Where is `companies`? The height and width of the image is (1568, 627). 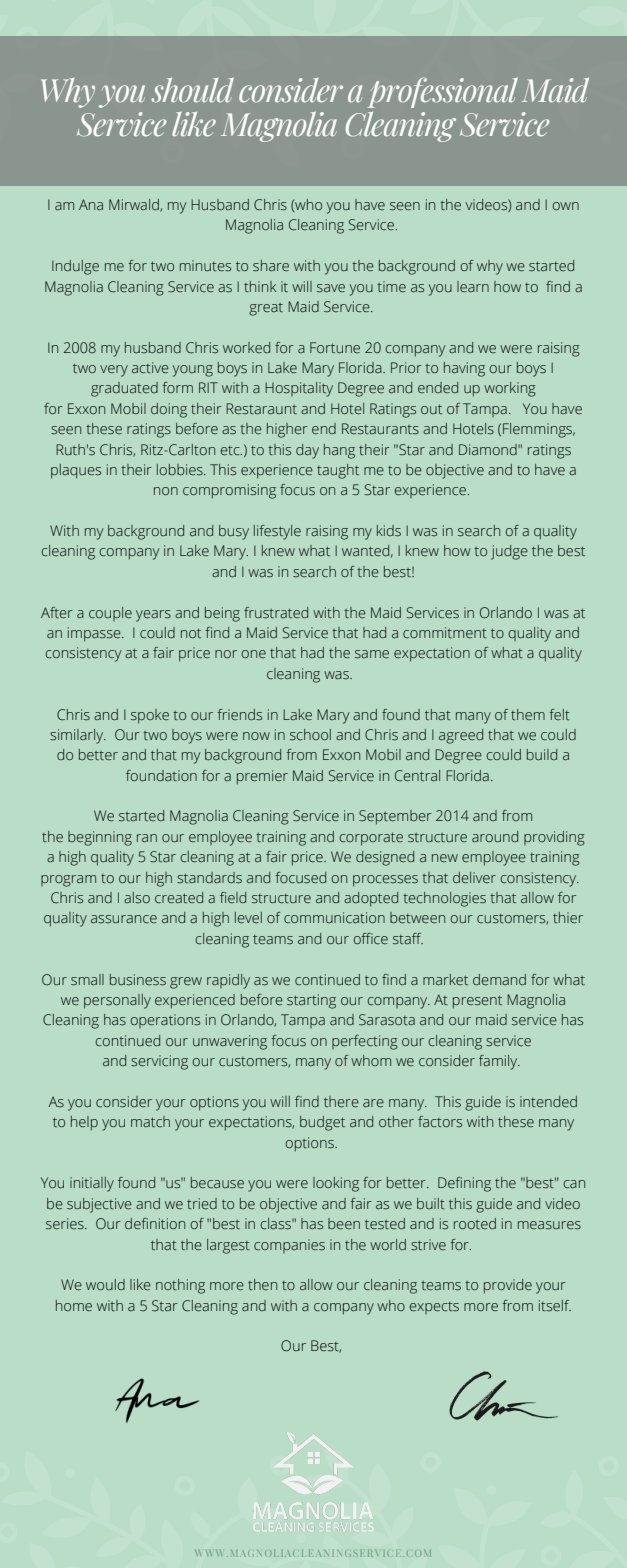
companies is located at coordinates (289, 1246).
